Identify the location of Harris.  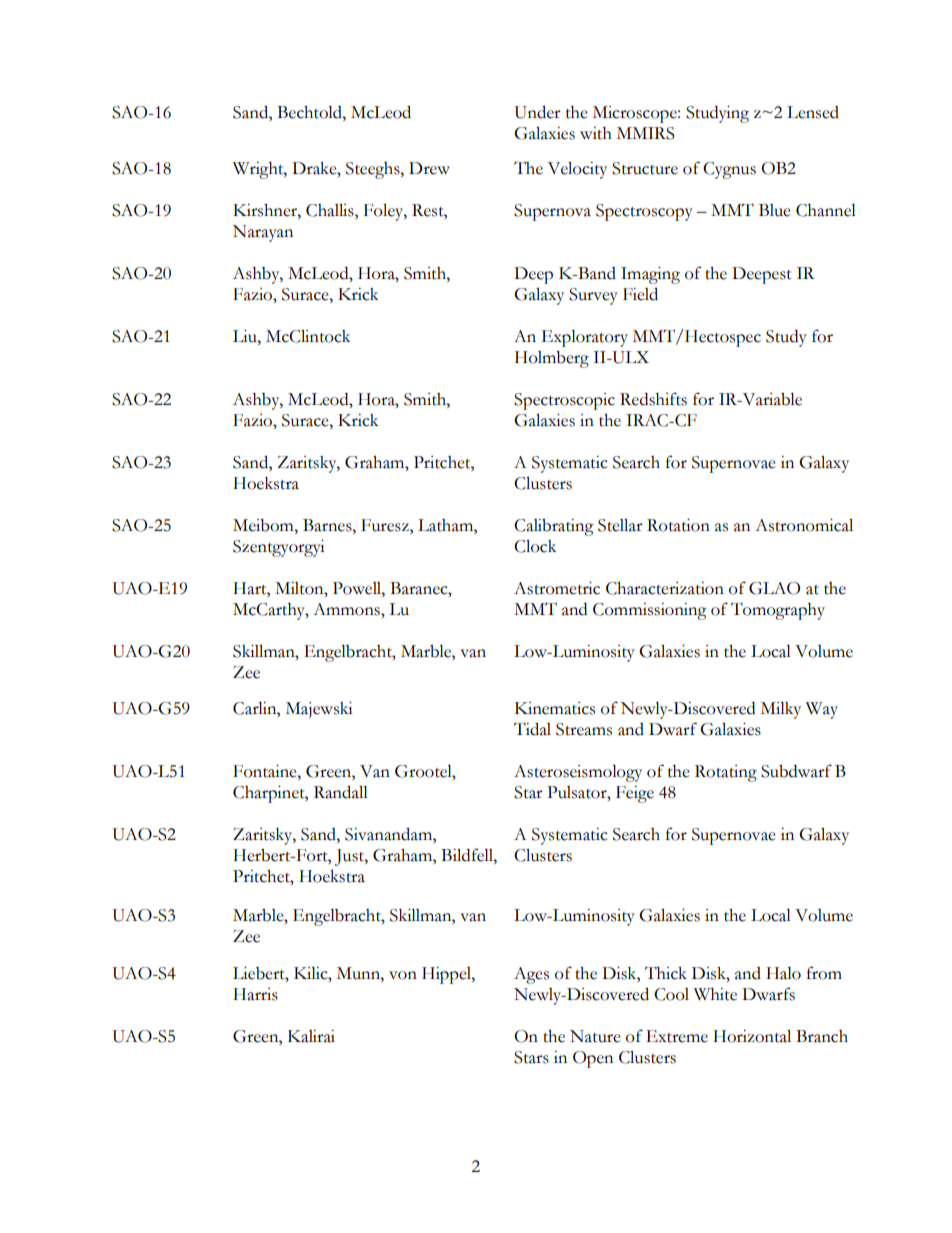
(255, 994).
